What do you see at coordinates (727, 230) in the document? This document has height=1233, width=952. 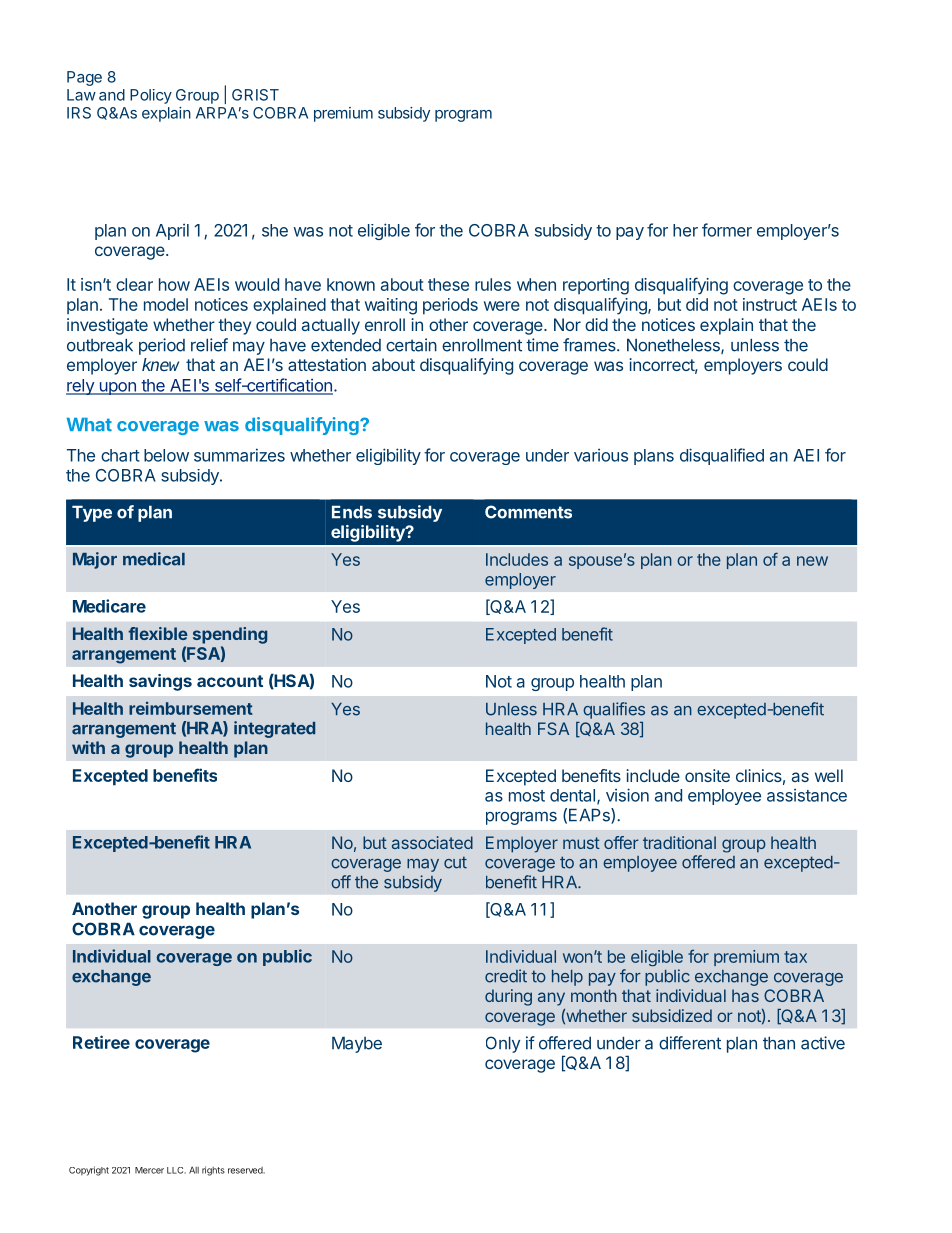 I see `former` at bounding box center [727, 230].
